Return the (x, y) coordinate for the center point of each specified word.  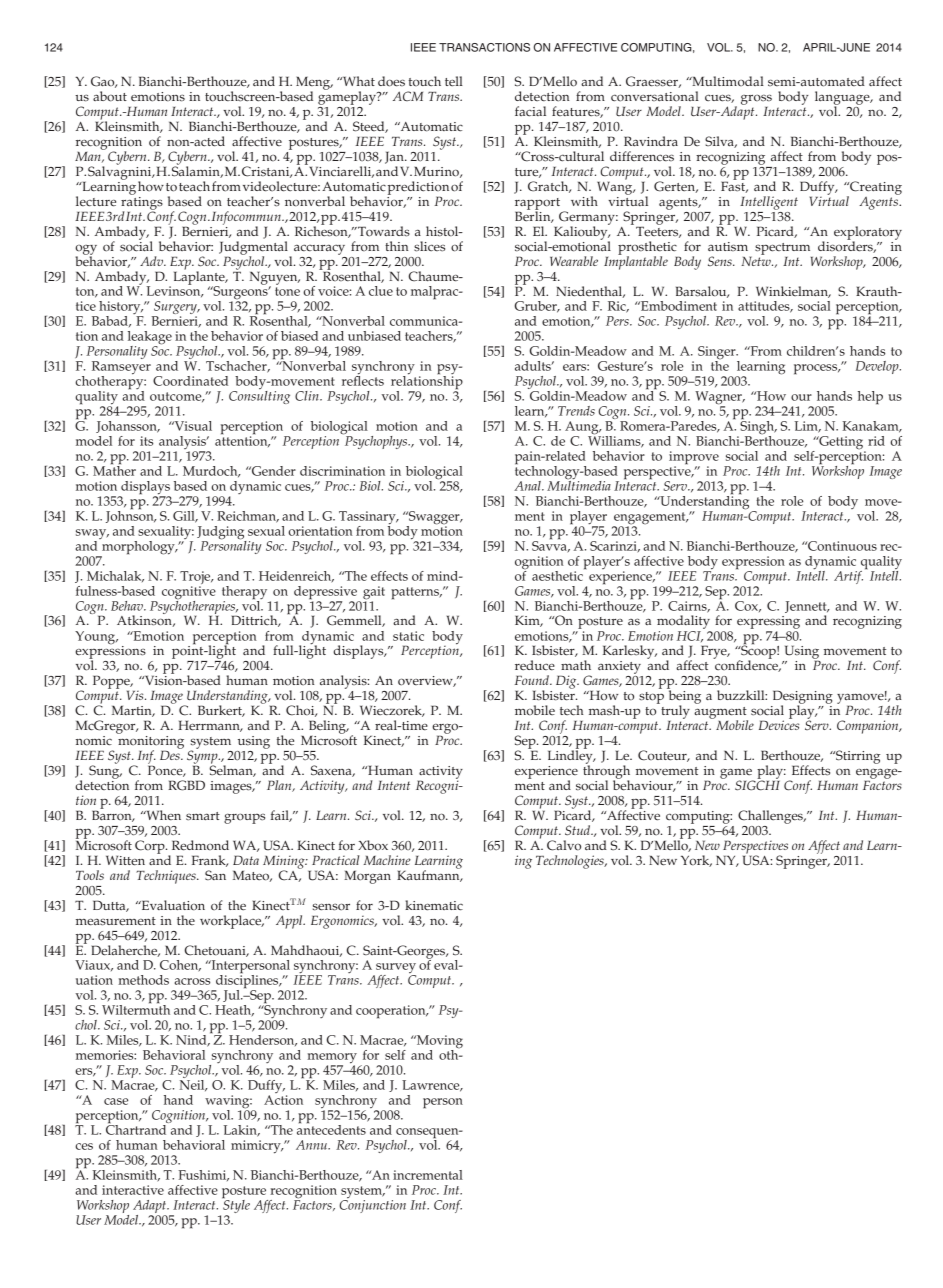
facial (530, 111)
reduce (535, 665)
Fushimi (203, 1175)
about (110, 96)
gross (756, 99)
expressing (768, 622)
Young (96, 638)
